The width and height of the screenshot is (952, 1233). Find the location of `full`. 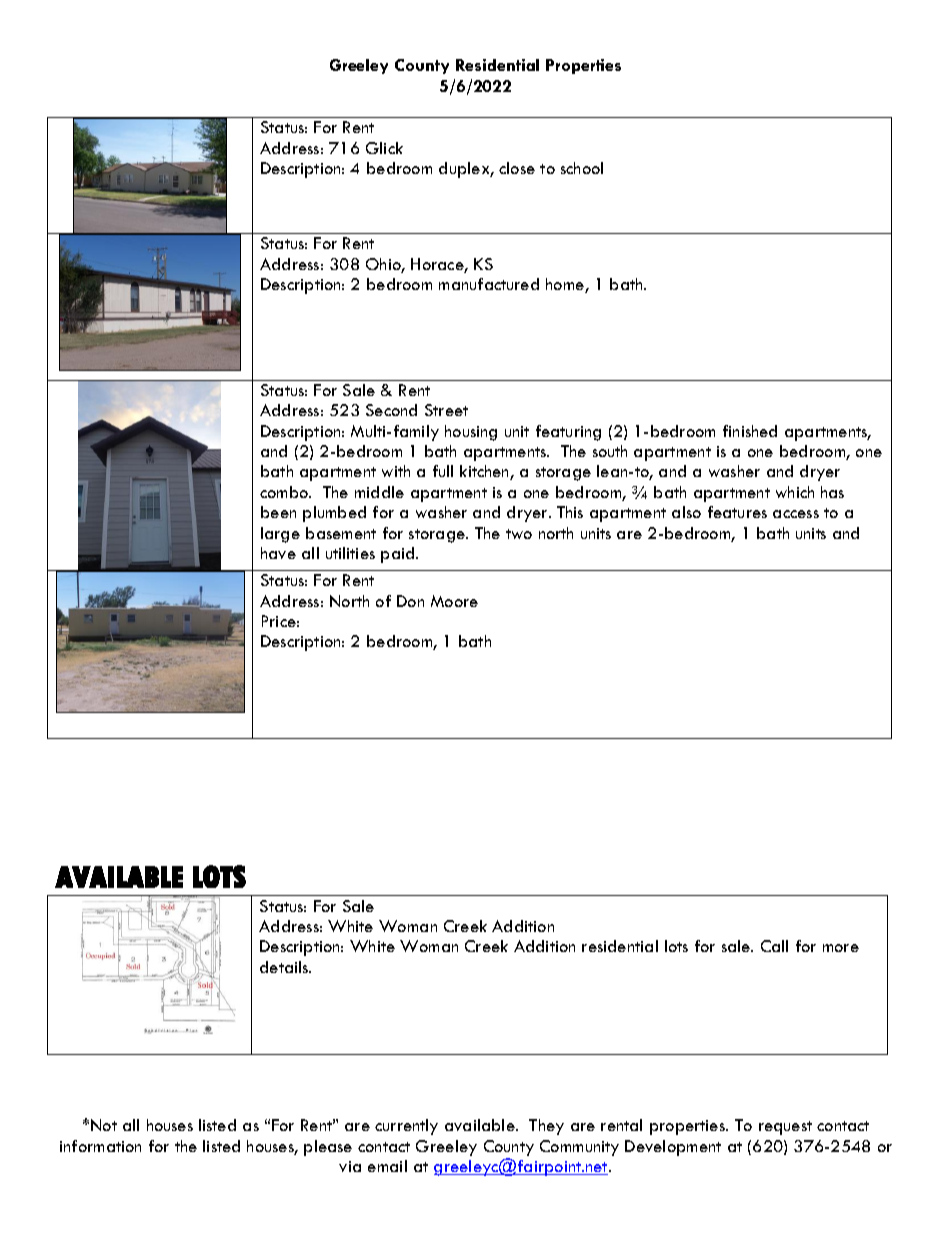

full is located at coordinates (443, 471).
